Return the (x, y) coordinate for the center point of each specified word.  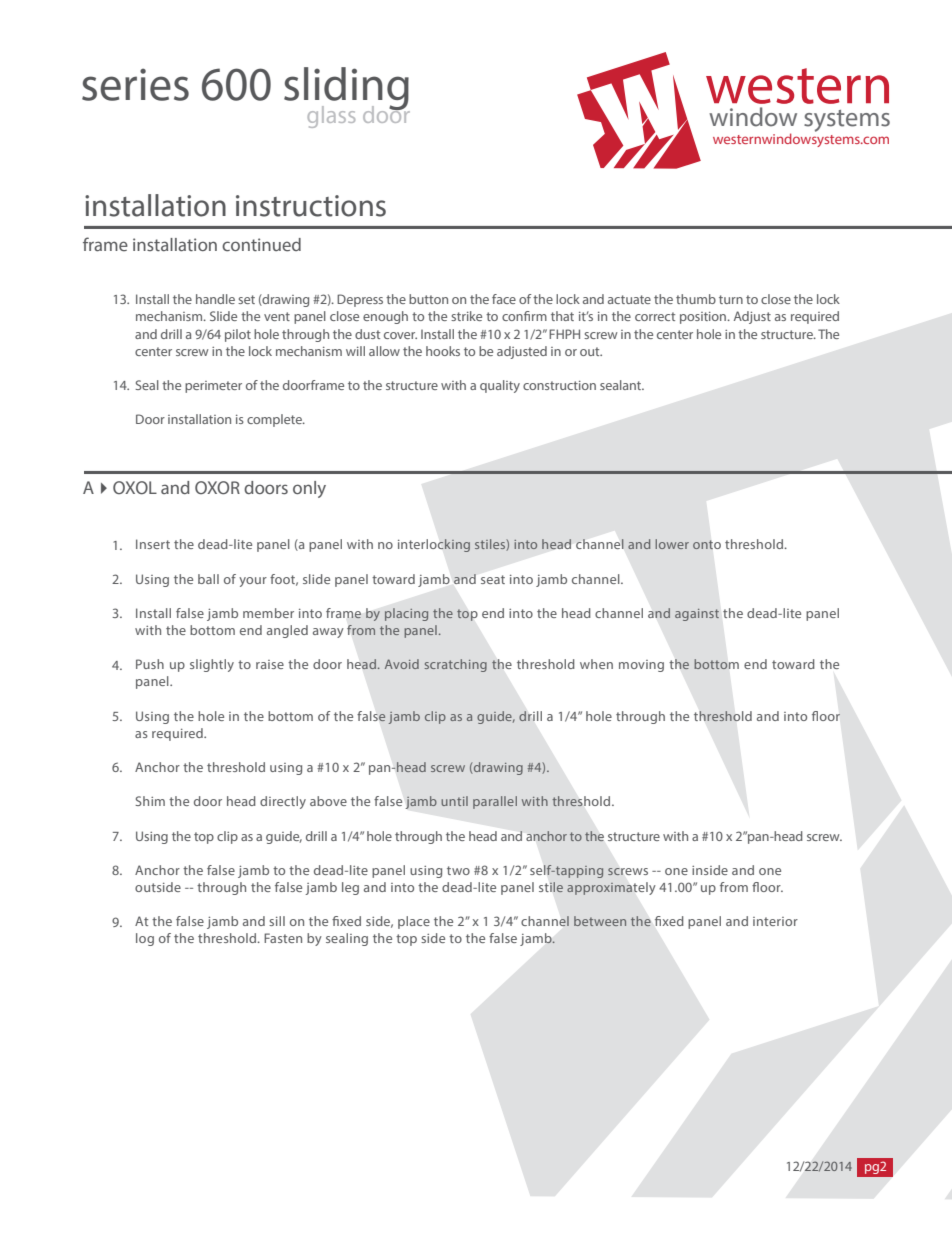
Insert (153, 544)
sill (277, 921)
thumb (696, 299)
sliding (347, 89)
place (414, 922)
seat (493, 579)
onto (707, 544)
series (135, 84)
